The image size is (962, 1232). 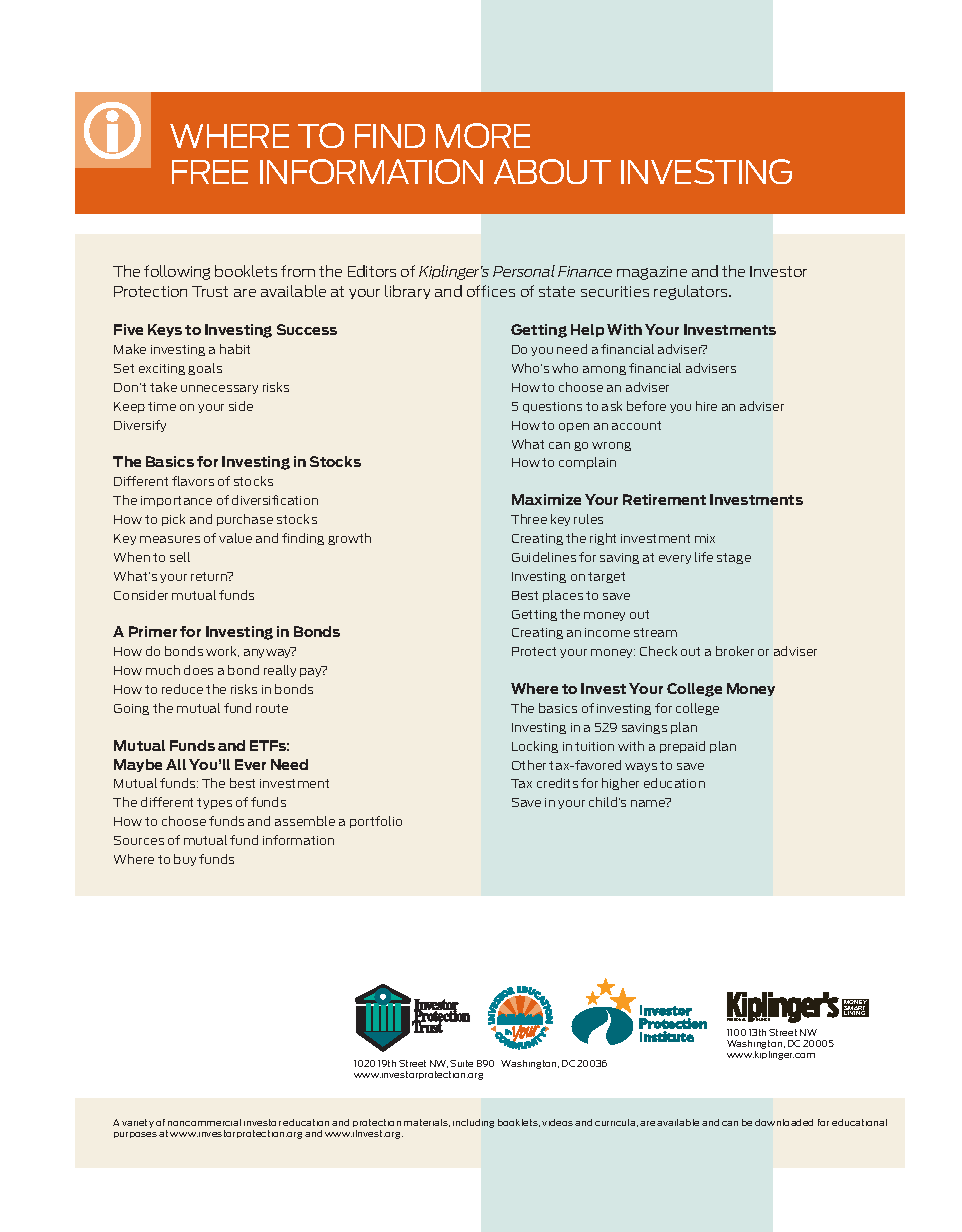 I want to click on types, so click(x=214, y=803).
